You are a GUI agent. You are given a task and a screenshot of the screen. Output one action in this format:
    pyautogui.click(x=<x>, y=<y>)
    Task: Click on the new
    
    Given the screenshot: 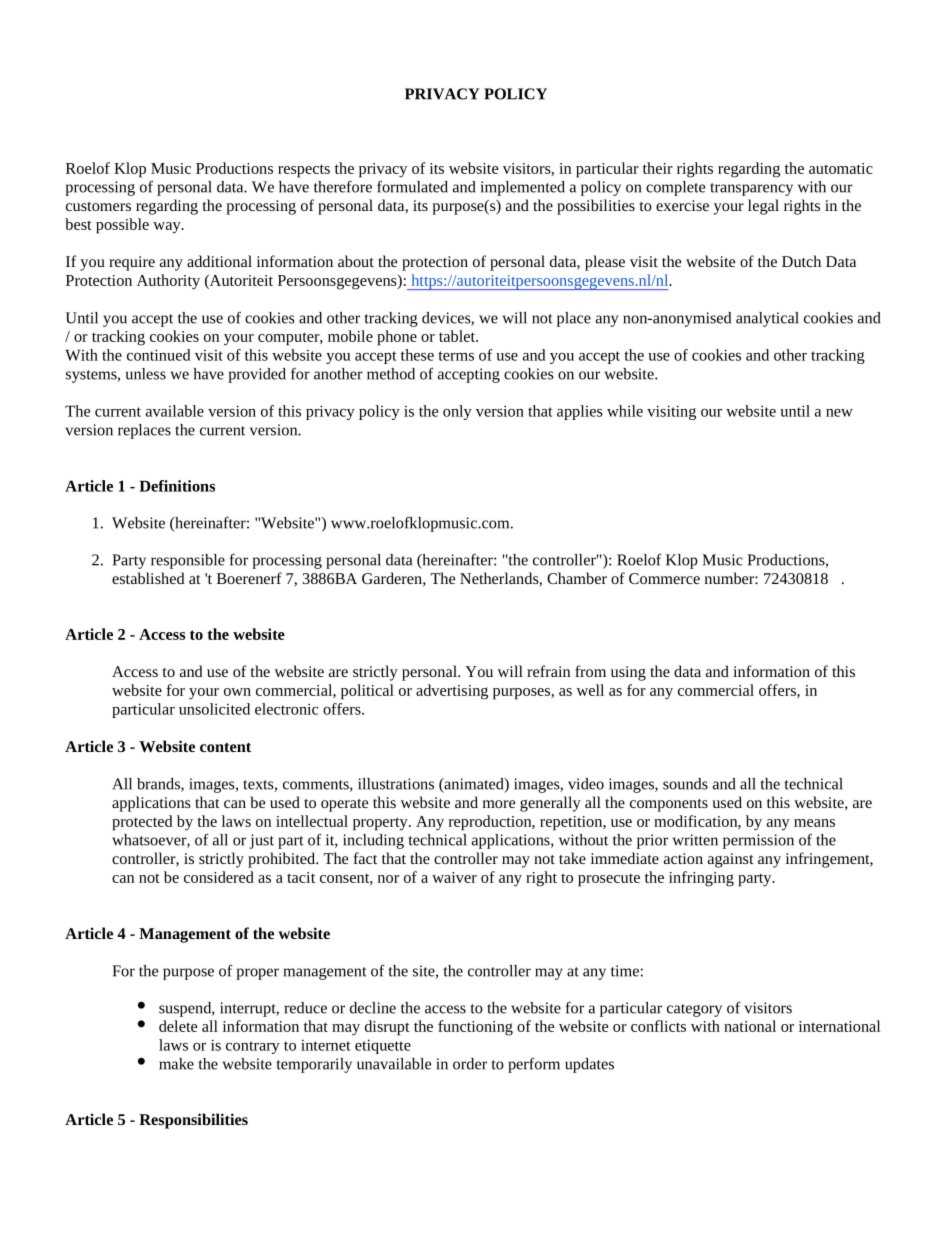 What is the action you would take?
    pyautogui.click(x=839, y=413)
